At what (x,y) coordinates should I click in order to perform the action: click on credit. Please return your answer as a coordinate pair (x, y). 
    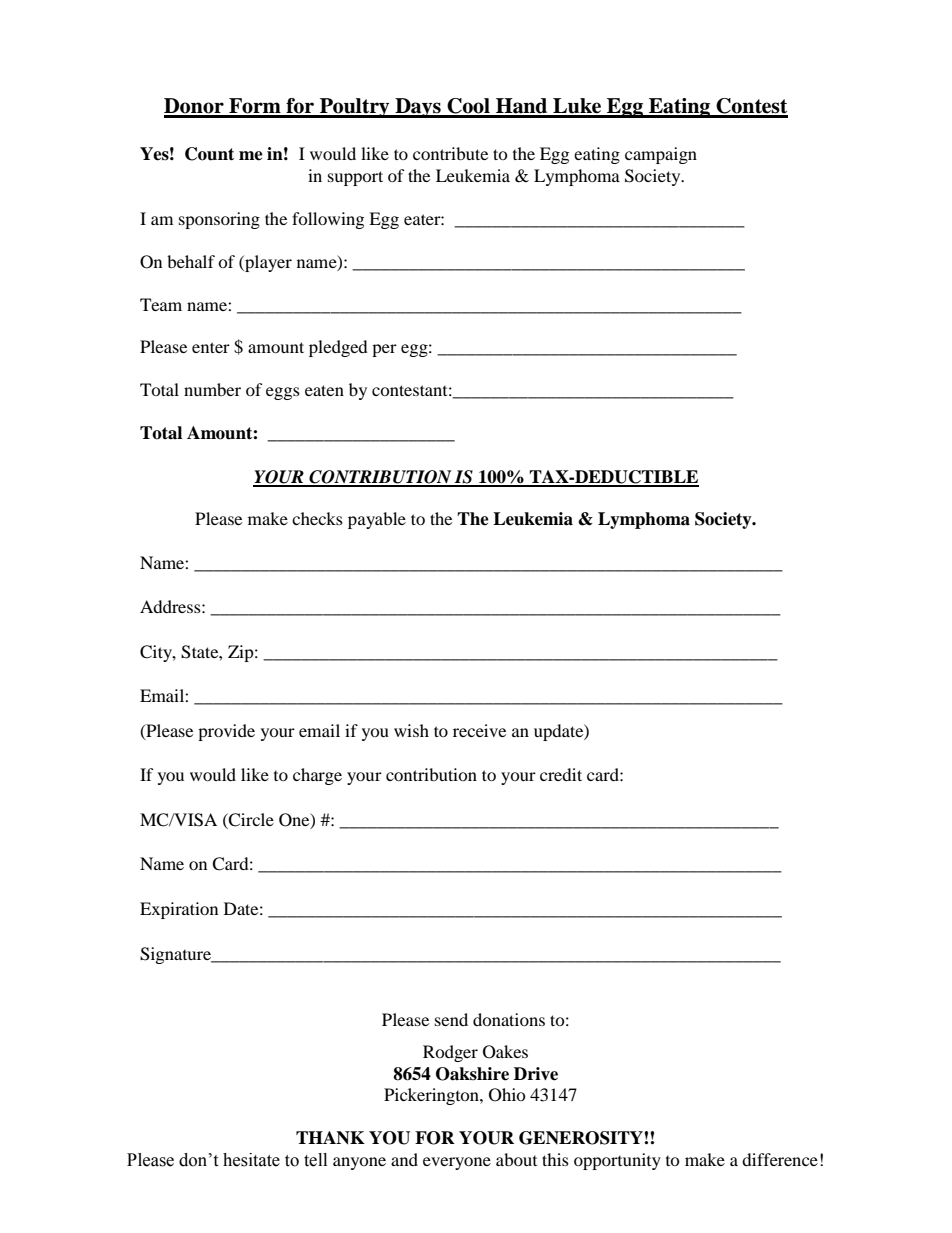
    Looking at the image, I should click on (561, 774).
